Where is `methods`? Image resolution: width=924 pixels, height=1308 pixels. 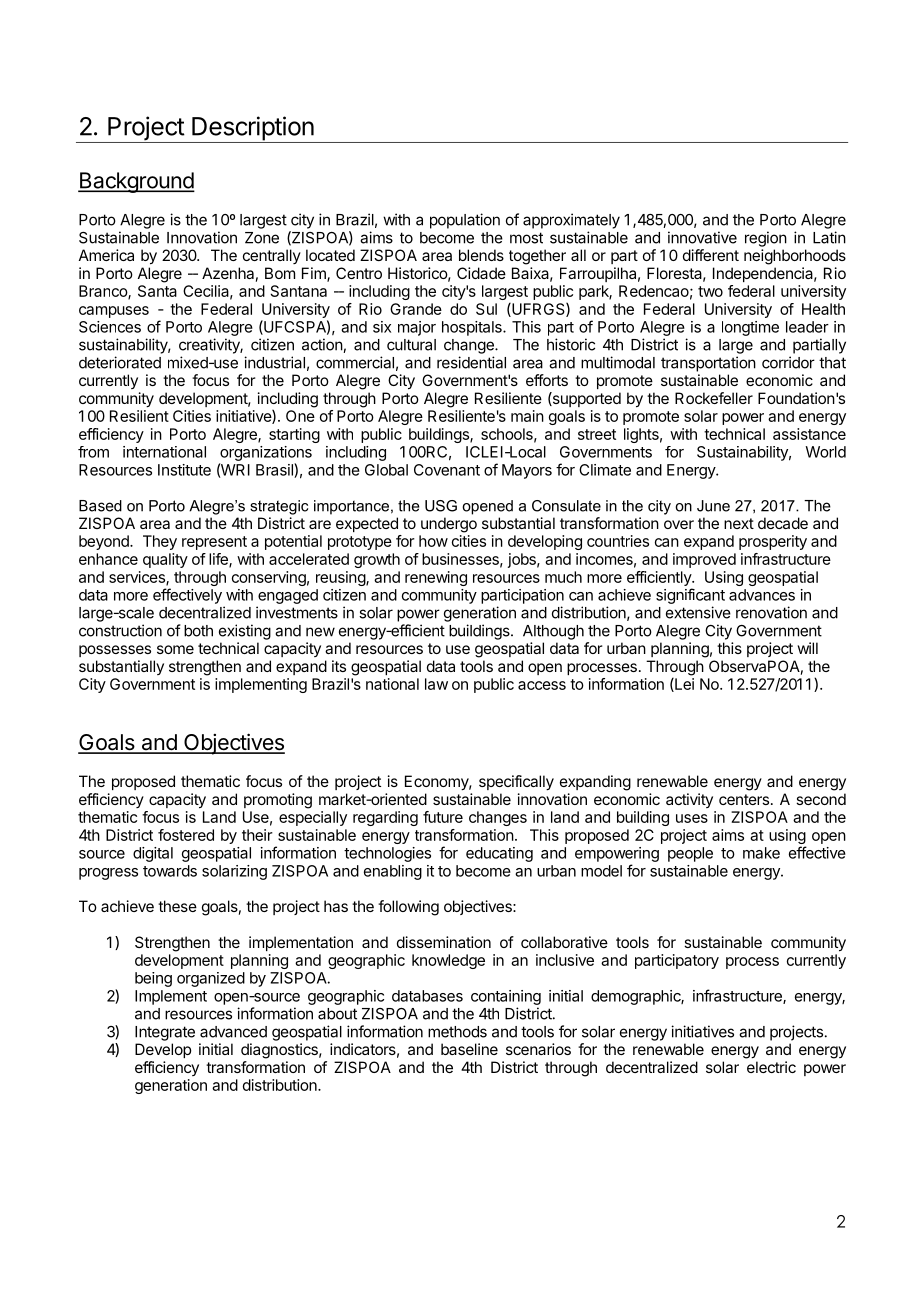
methods is located at coordinates (457, 1032).
